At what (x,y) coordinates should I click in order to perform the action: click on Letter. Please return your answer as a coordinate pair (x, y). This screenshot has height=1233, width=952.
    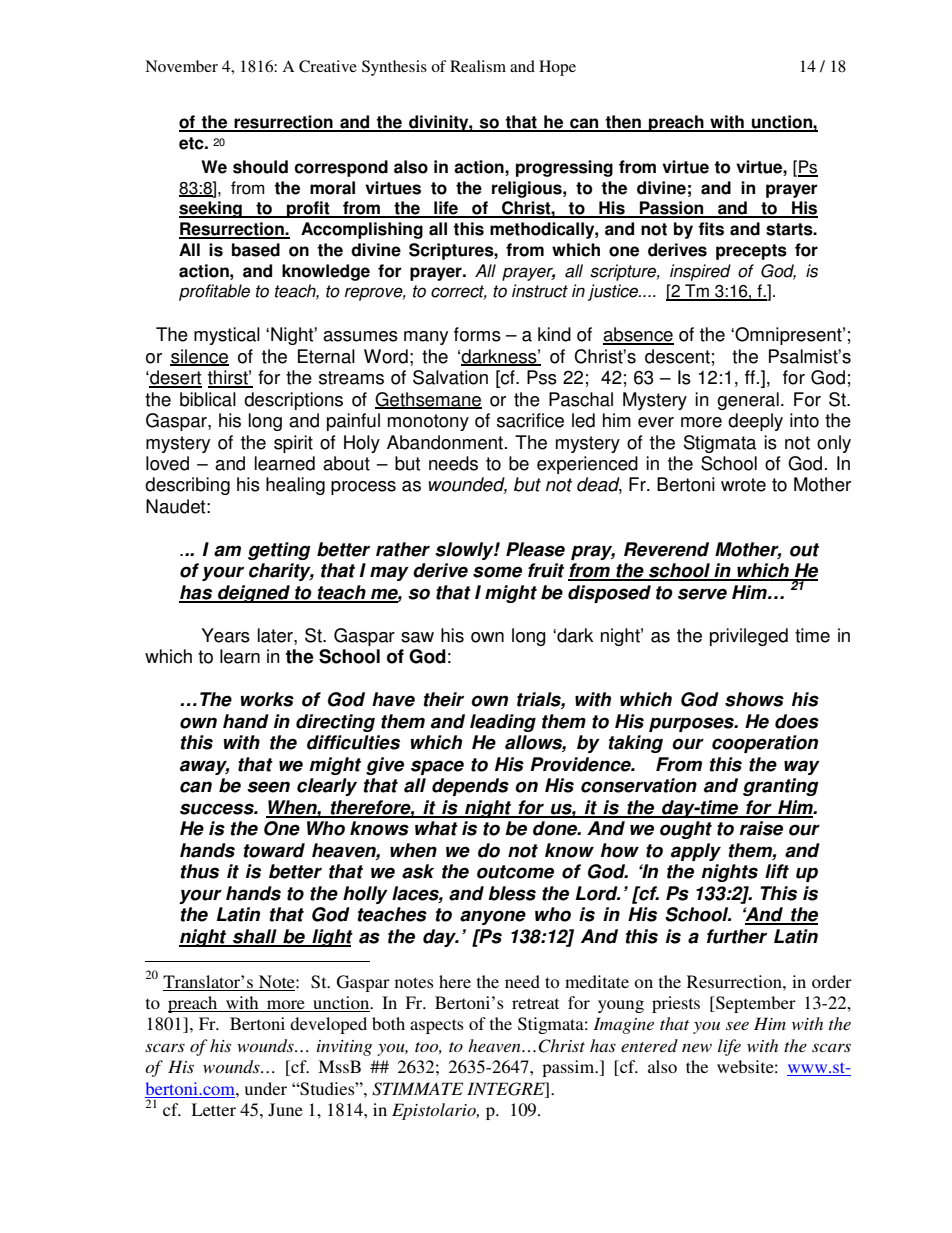
    Looking at the image, I should click on (213, 1109).
